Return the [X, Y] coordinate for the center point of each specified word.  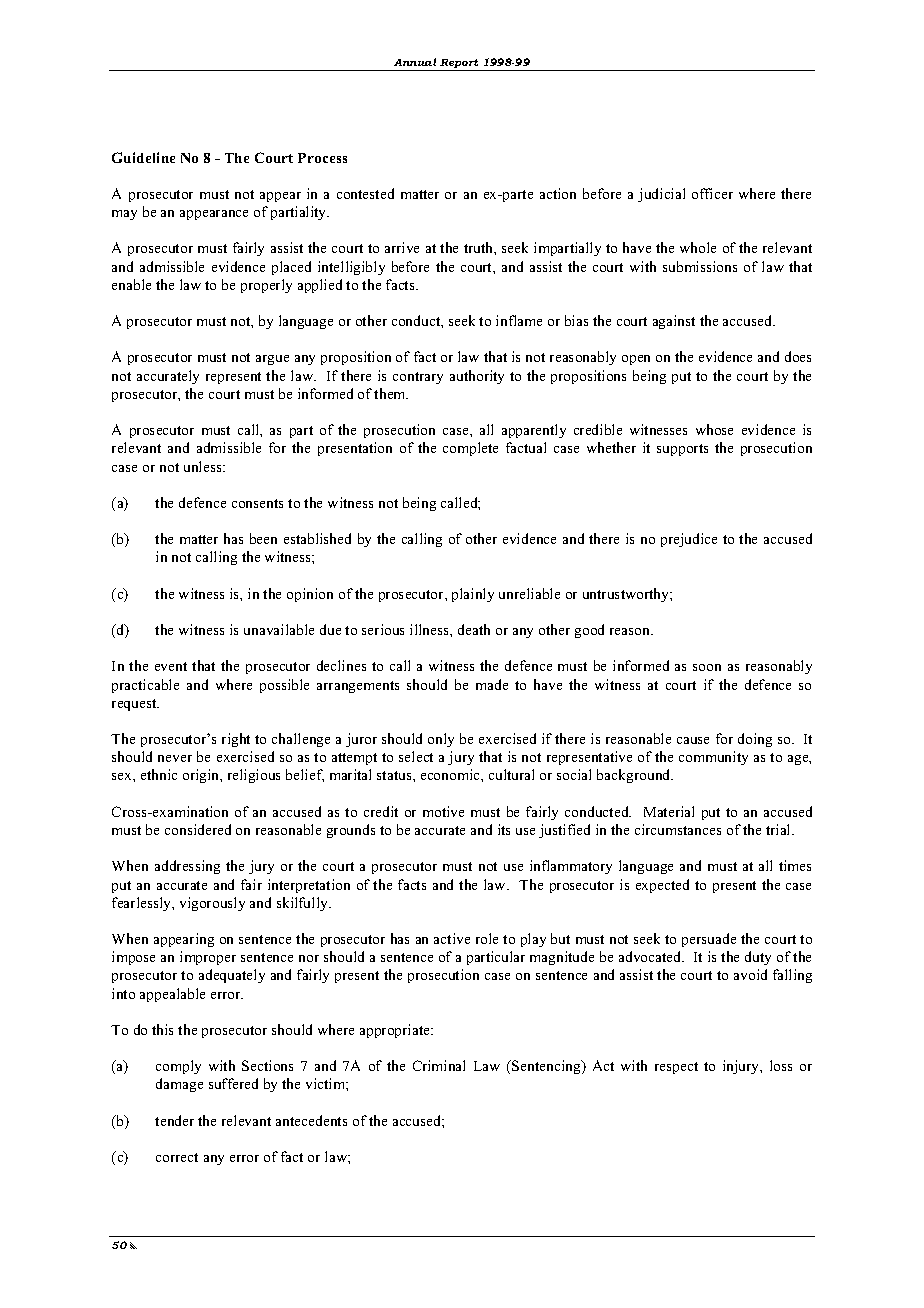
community [713, 758]
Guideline [143, 157]
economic [451, 774]
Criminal [439, 1065]
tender [174, 1120]
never [175, 758]
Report [460, 65]
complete [470, 449]
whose [714, 429]
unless [204, 466]
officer [712, 193]
